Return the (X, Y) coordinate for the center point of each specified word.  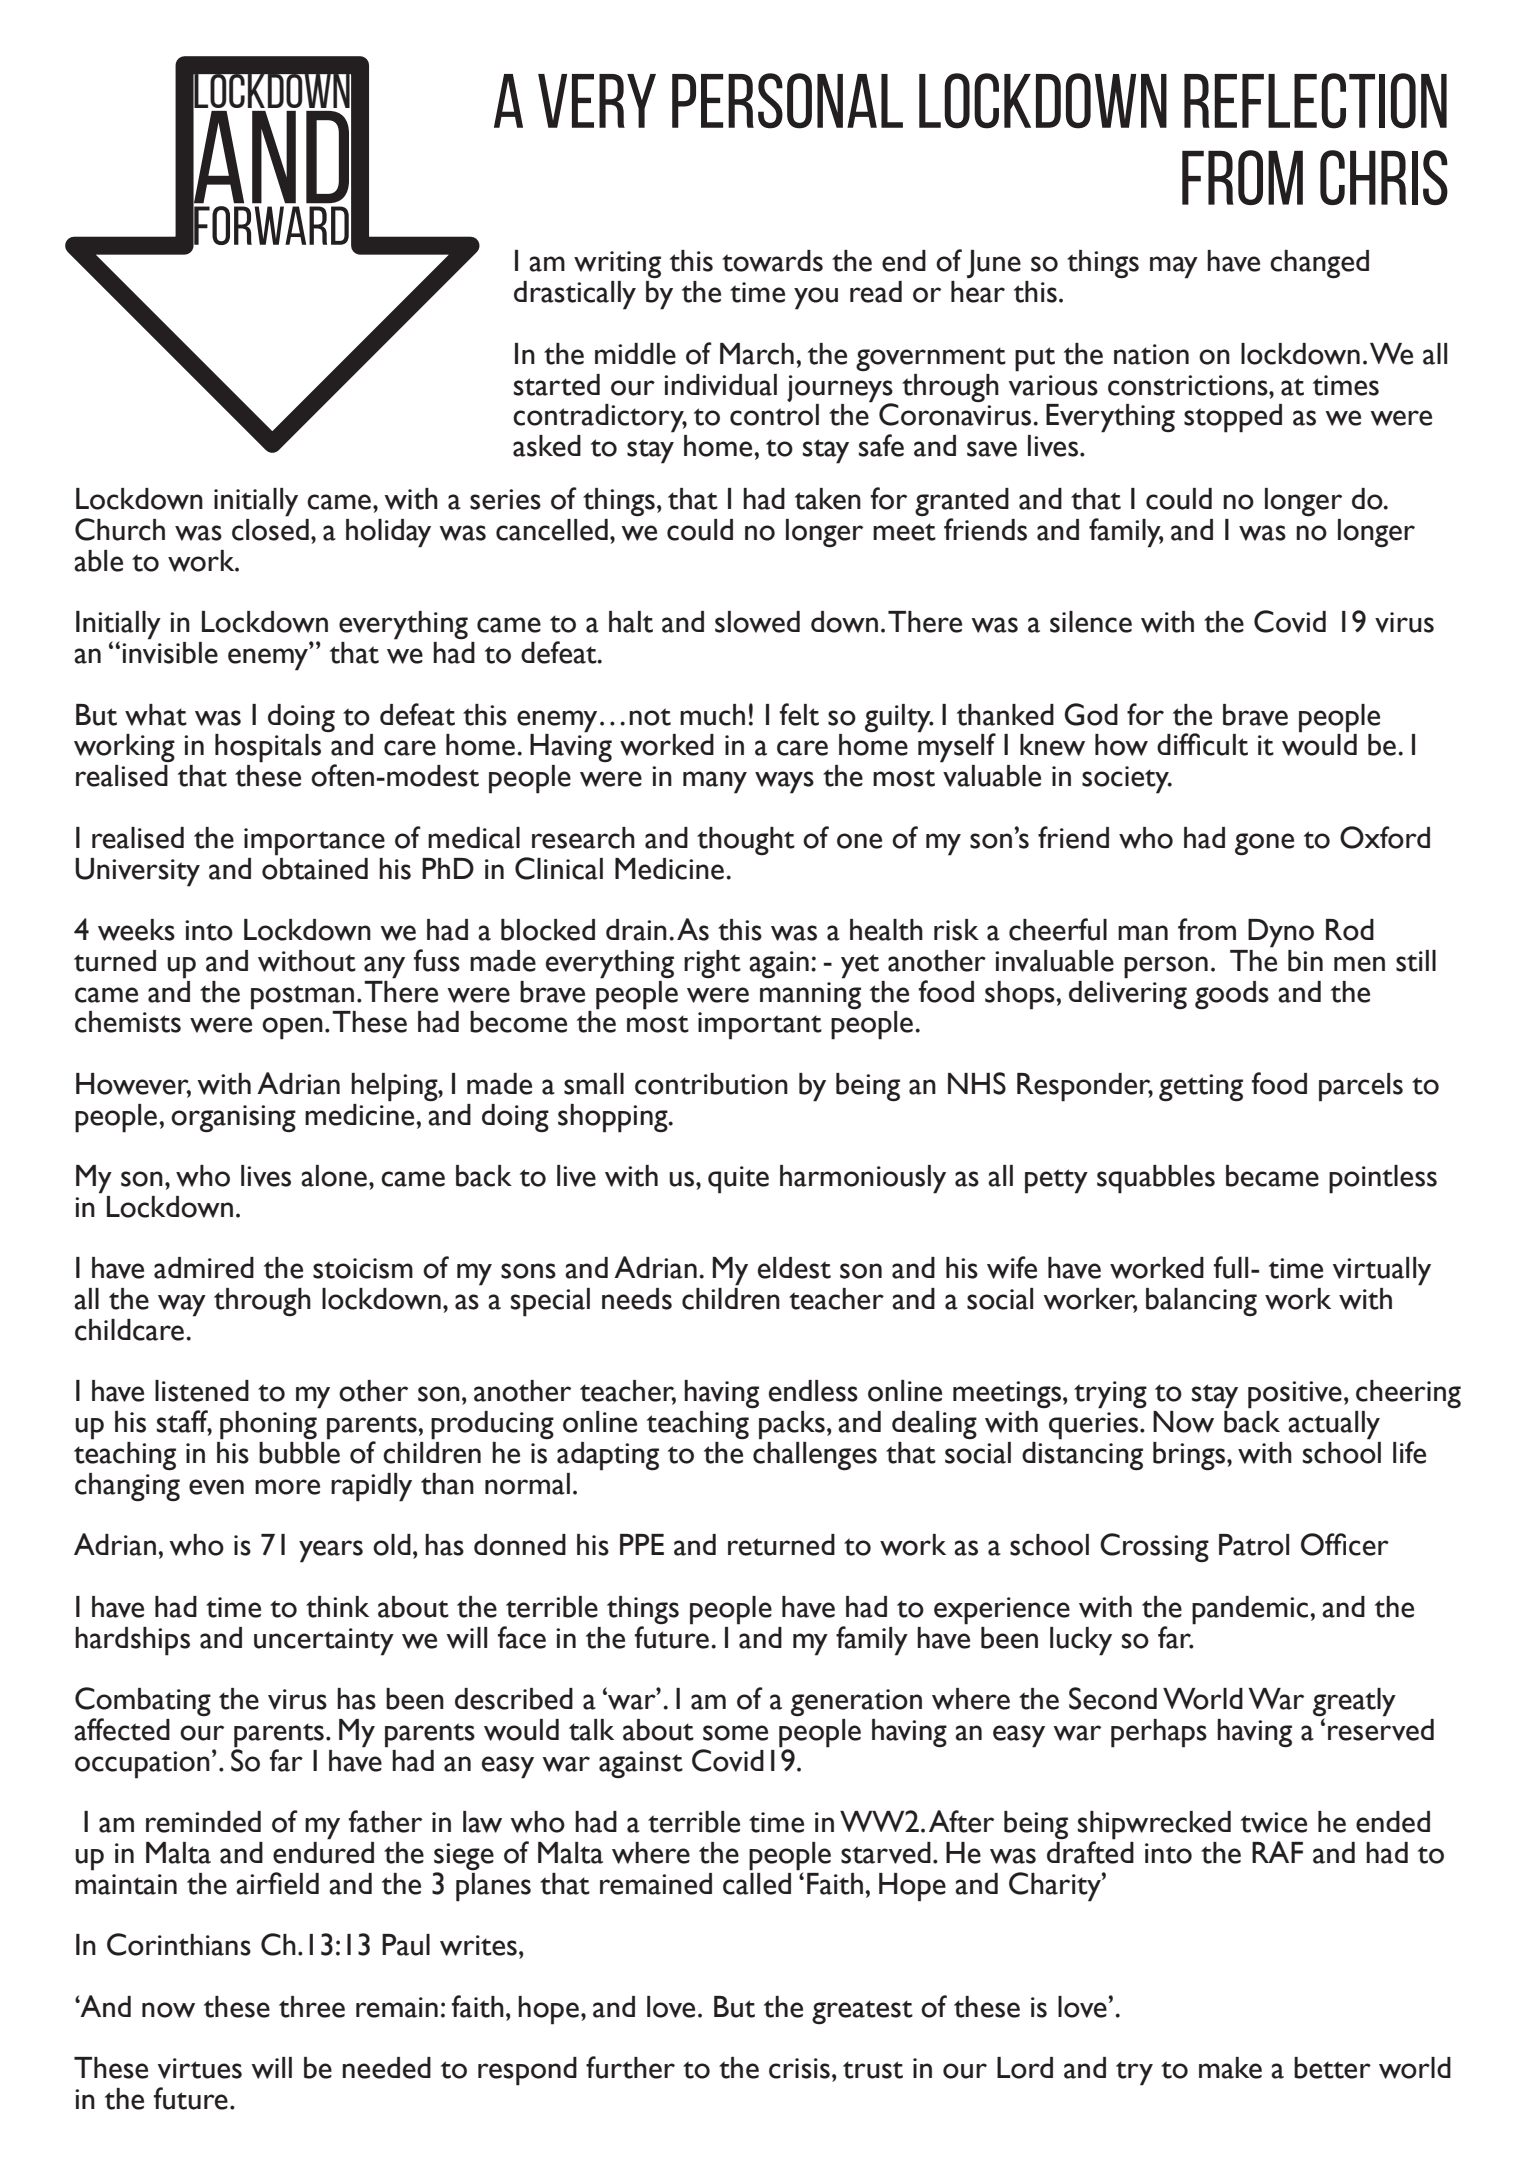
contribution (711, 1084)
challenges (815, 1455)
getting (1201, 1088)
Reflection (1315, 101)
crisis (799, 2068)
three (312, 2007)
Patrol (1254, 1545)
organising (233, 1119)
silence (1091, 622)
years (331, 1551)
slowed (757, 622)
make (1230, 2068)
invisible (170, 651)
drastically (575, 295)
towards (772, 261)
